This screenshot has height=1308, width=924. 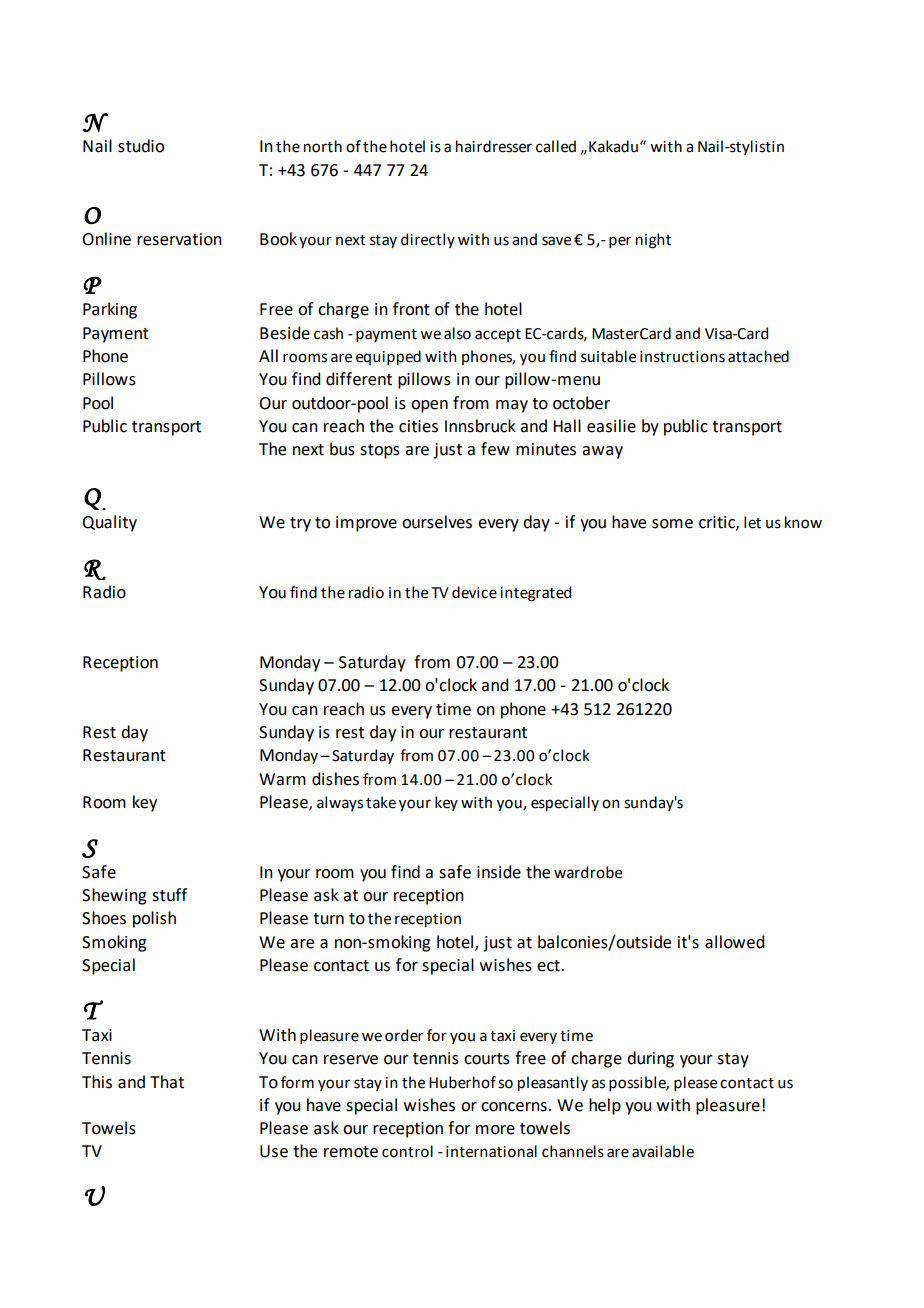 I want to click on available, so click(x=663, y=1151).
